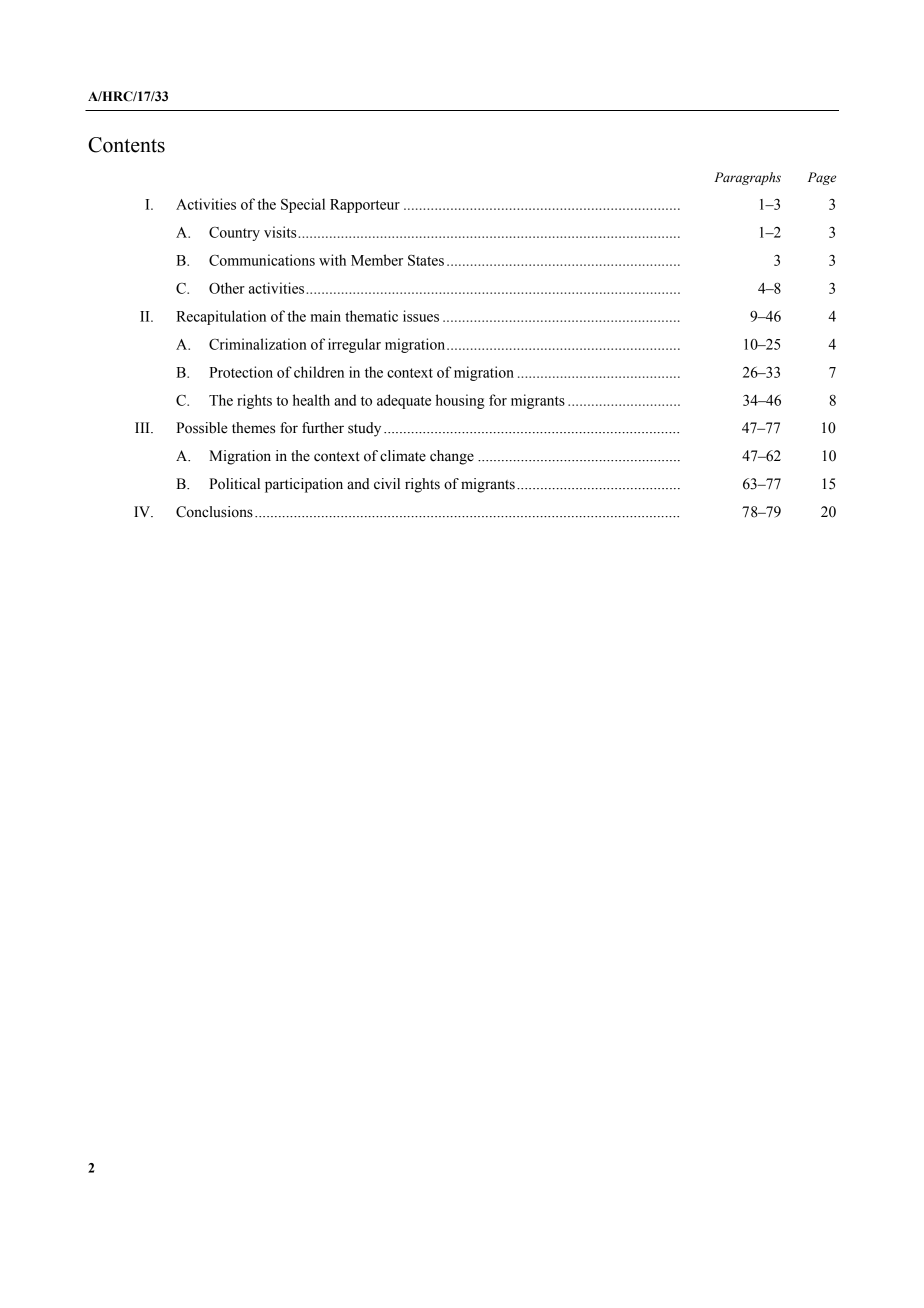  Describe the element at coordinates (404, 401) in the screenshot. I see `adequate` at that location.
